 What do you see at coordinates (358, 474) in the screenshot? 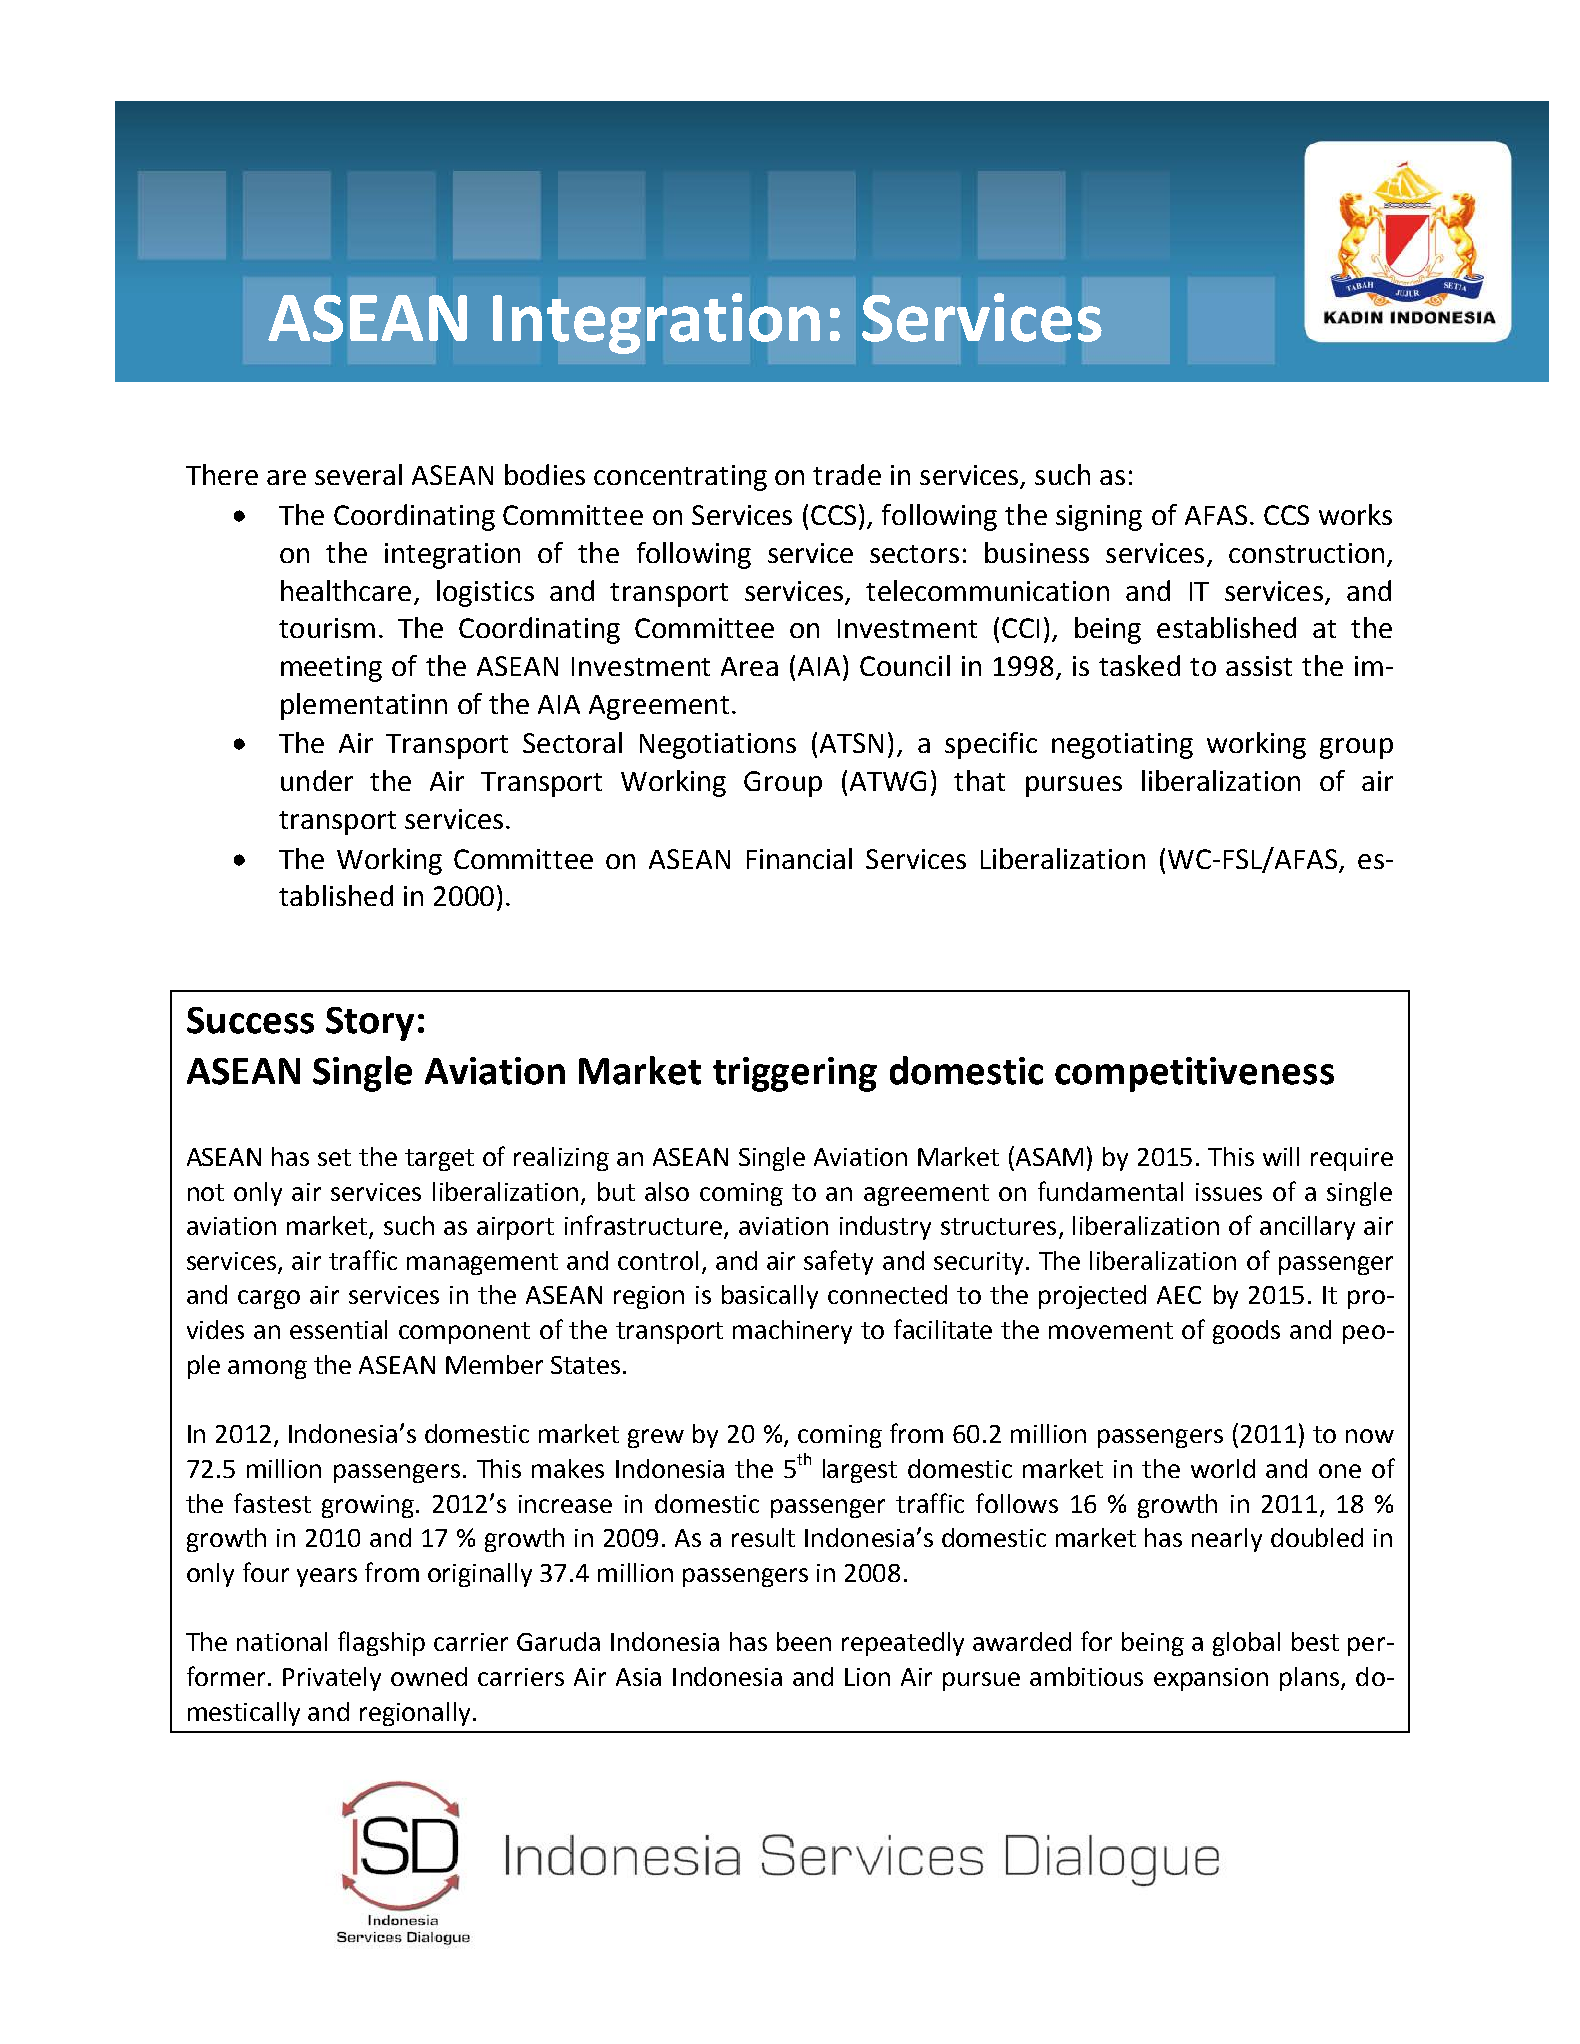
I see `several` at bounding box center [358, 474].
